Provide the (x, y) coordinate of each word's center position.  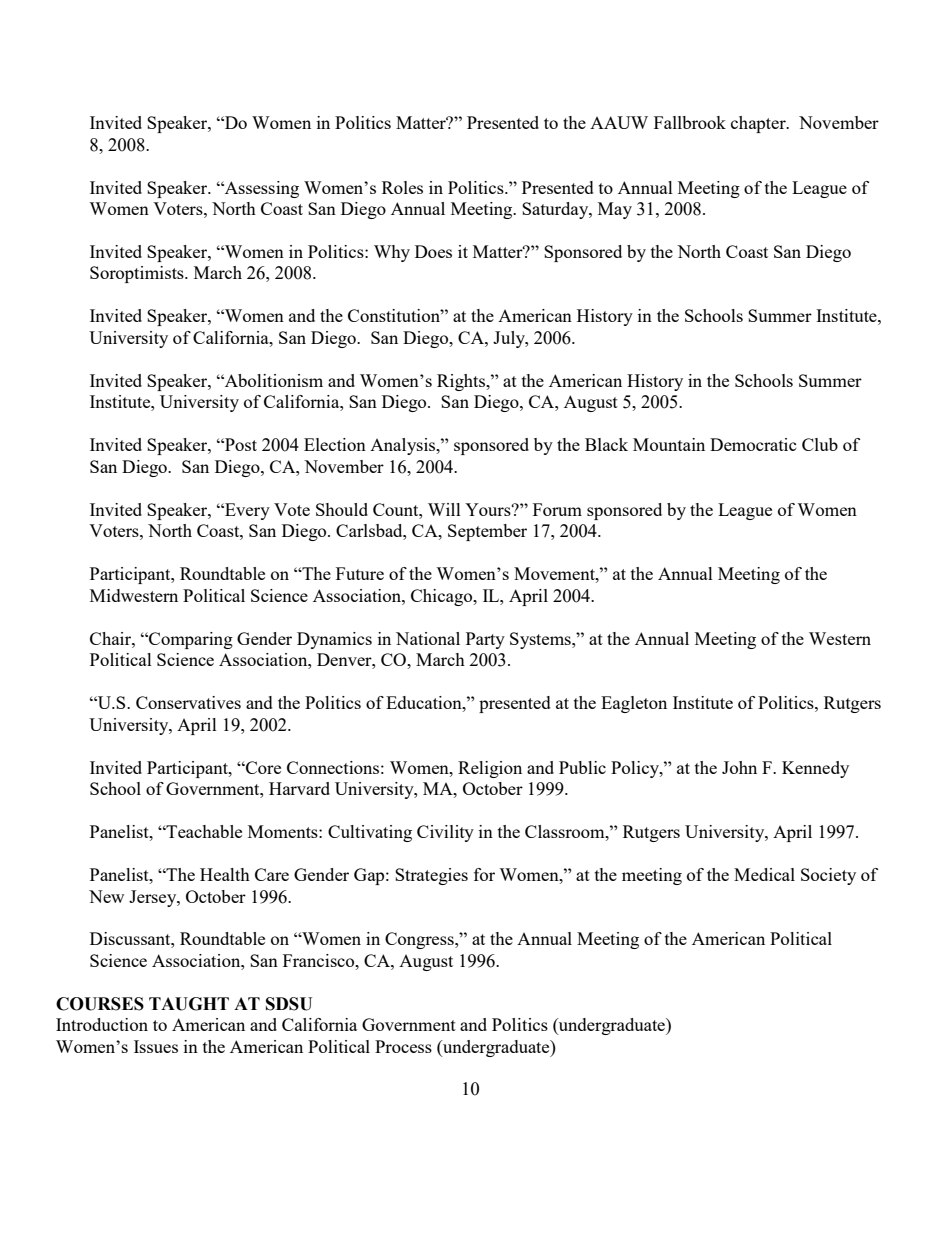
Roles (402, 187)
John (739, 767)
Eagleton (634, 704)
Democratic (753, 444)
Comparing (190, 640)
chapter (759, 124)
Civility (445, 833)
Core (262, 767)
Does (433, 251)
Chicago (443, 597)
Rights (462, 382)
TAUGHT (189, 1004)
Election (335, 444)
